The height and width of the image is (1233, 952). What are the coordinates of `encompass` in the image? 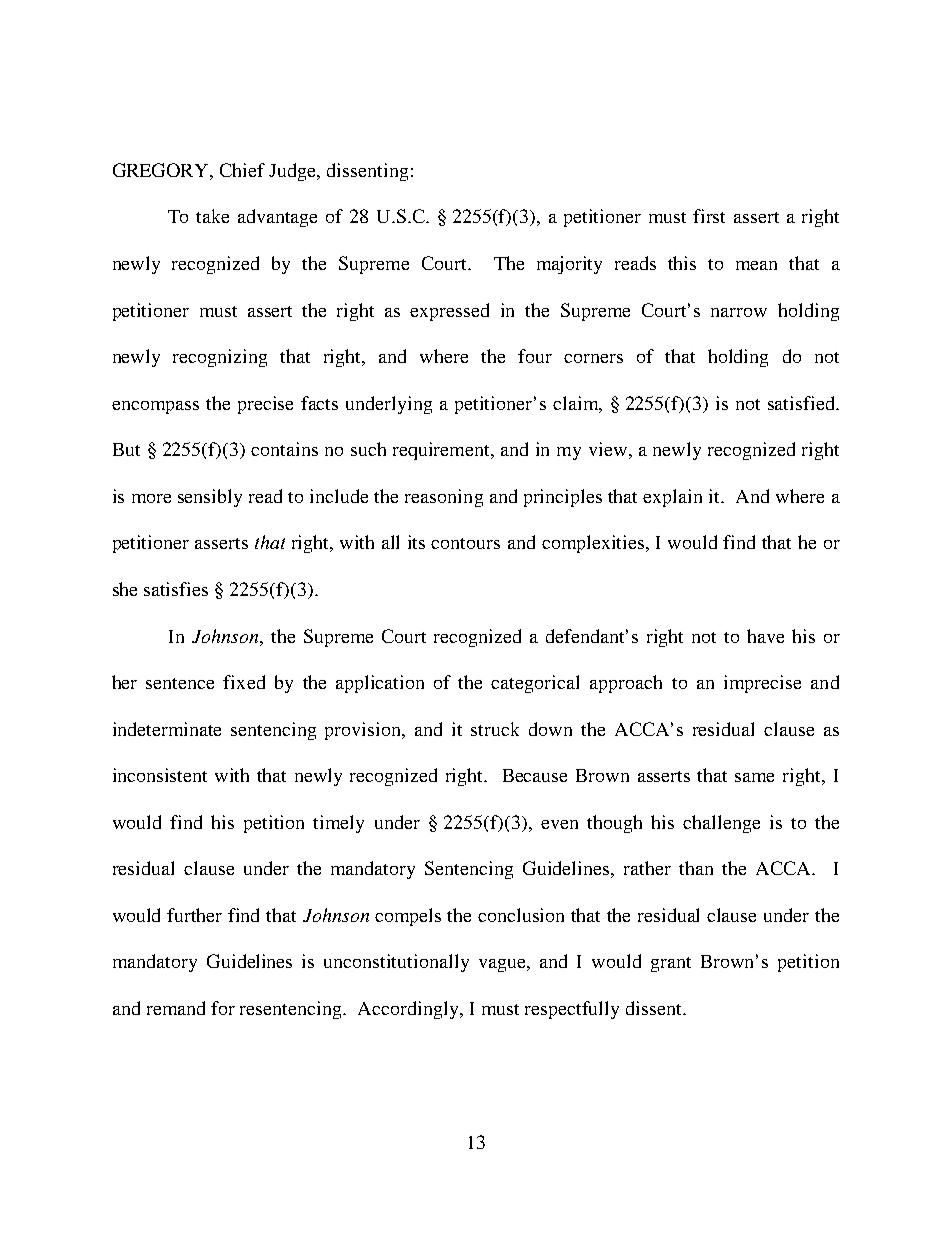 It's located at (155, 407).
